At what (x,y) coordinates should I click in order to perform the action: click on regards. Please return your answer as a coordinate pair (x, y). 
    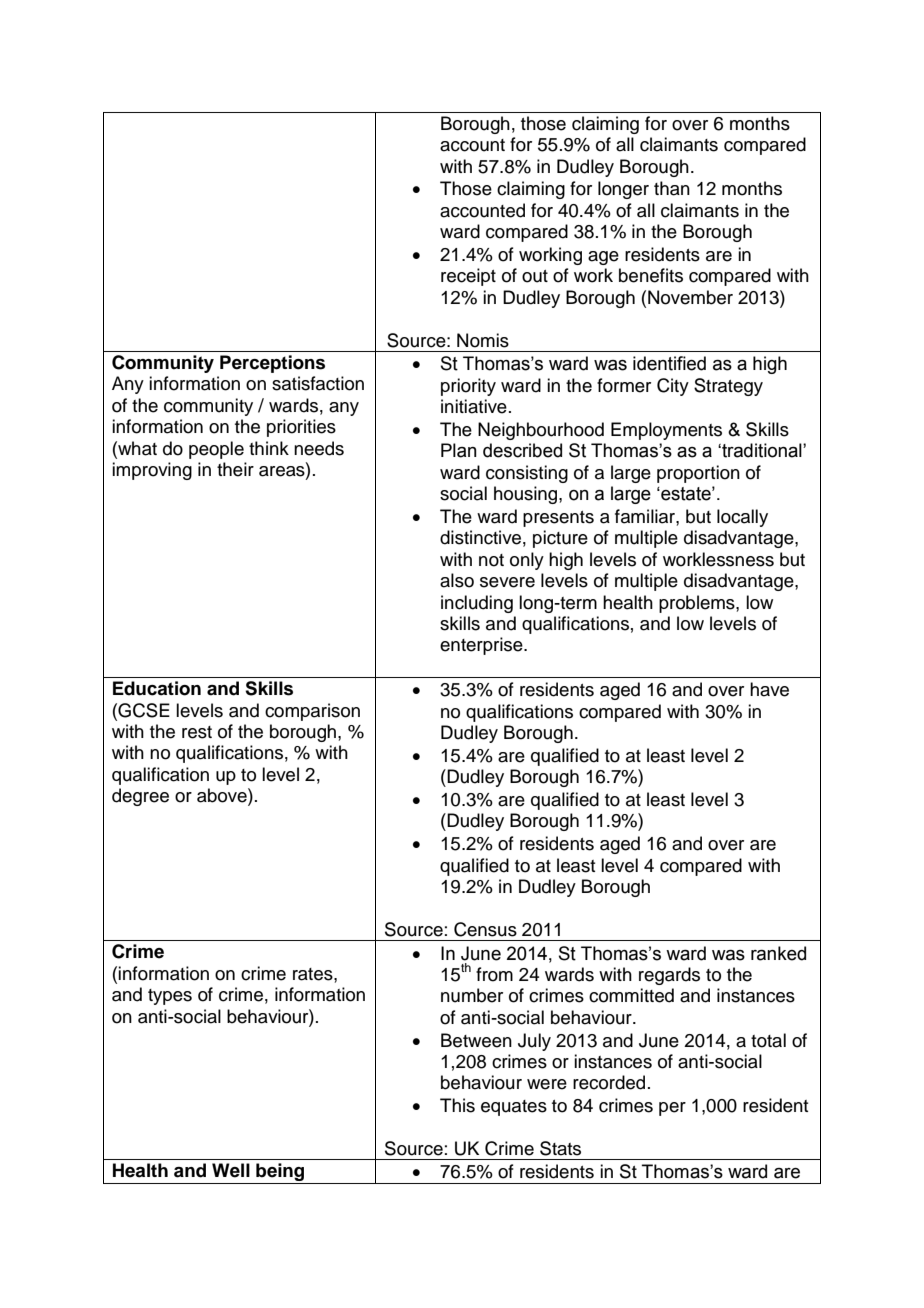
    Looking at the image, I should click on (669, 976).
